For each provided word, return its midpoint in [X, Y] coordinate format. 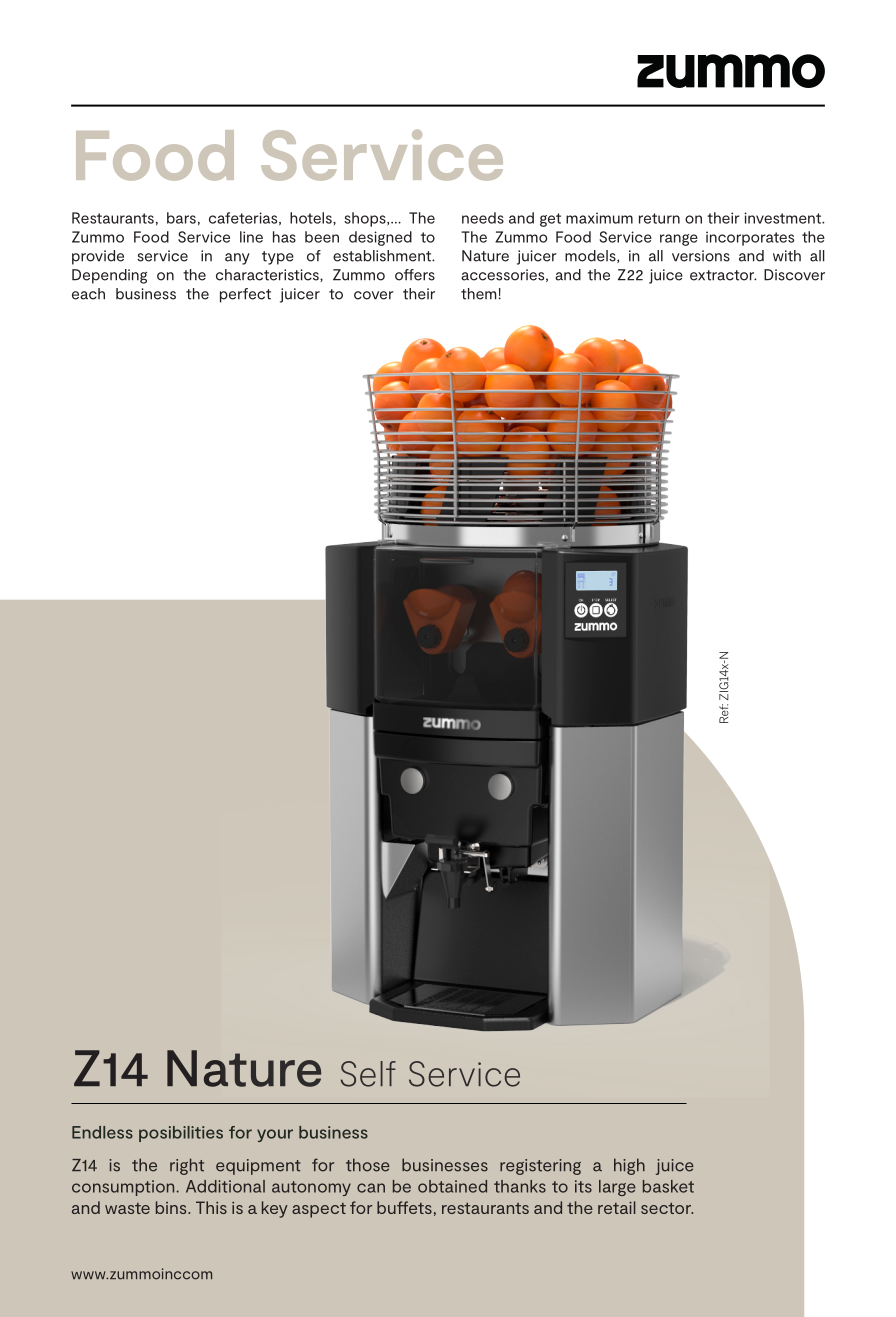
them [480, 294]
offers [415, 275]
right [187, 1166]
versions [701, 256]
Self [368, 1074]
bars [181, 218]
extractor [723, 275]
